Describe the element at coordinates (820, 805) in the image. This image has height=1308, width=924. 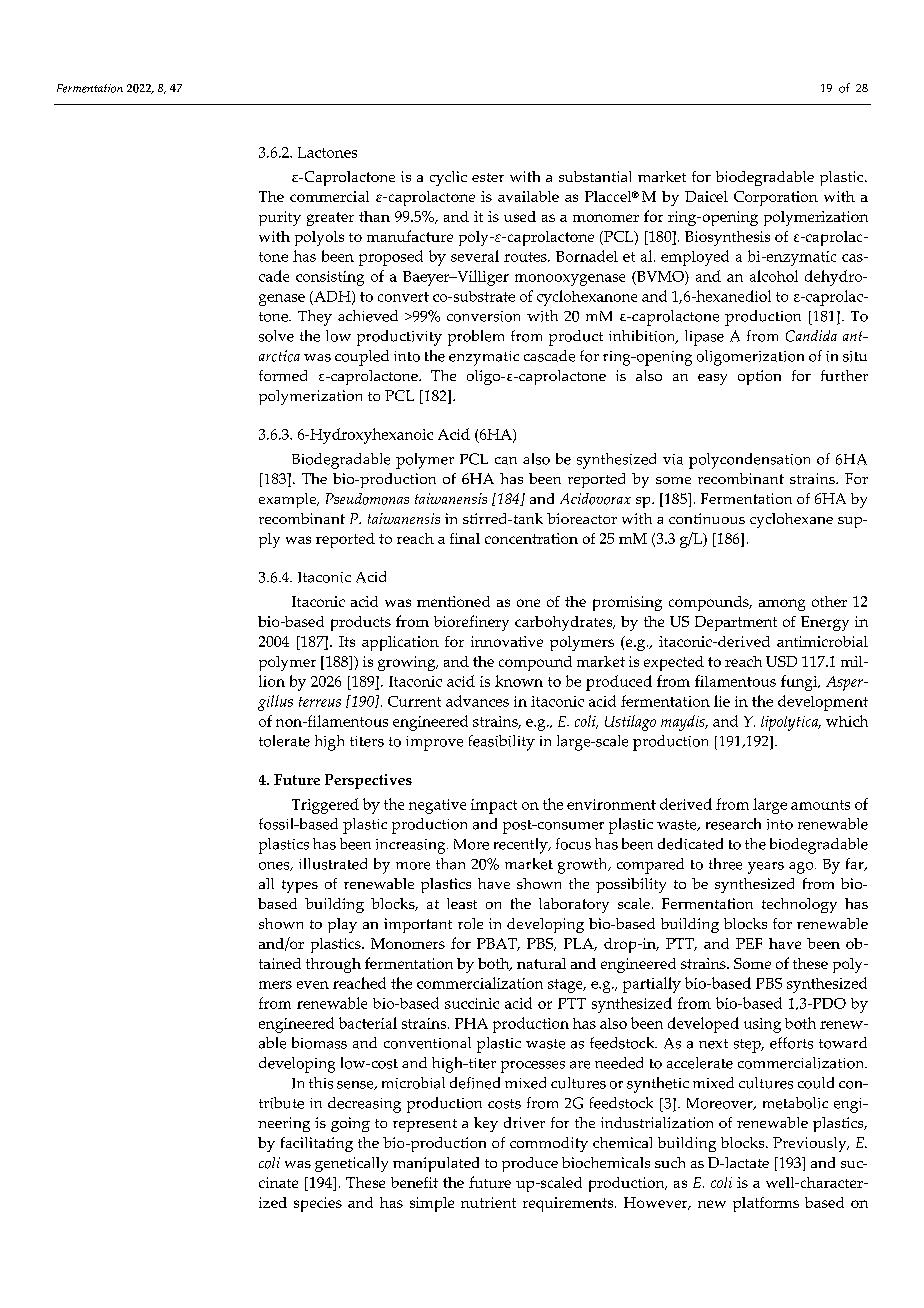
I see `amounts` at that location.
